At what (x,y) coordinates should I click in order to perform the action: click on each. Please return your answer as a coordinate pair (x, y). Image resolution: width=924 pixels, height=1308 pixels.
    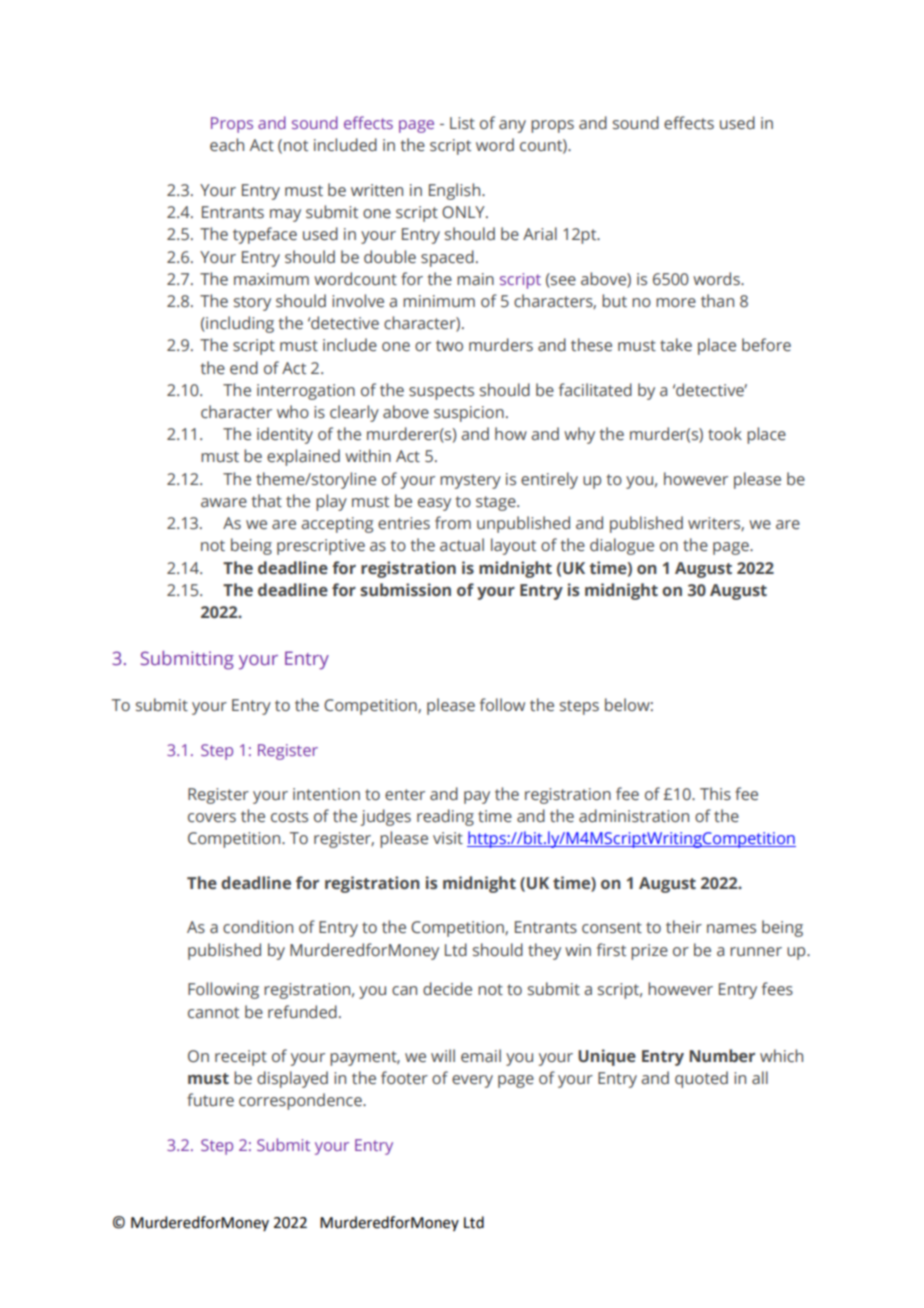
    Looking at the image, I should click on (227, 145).
